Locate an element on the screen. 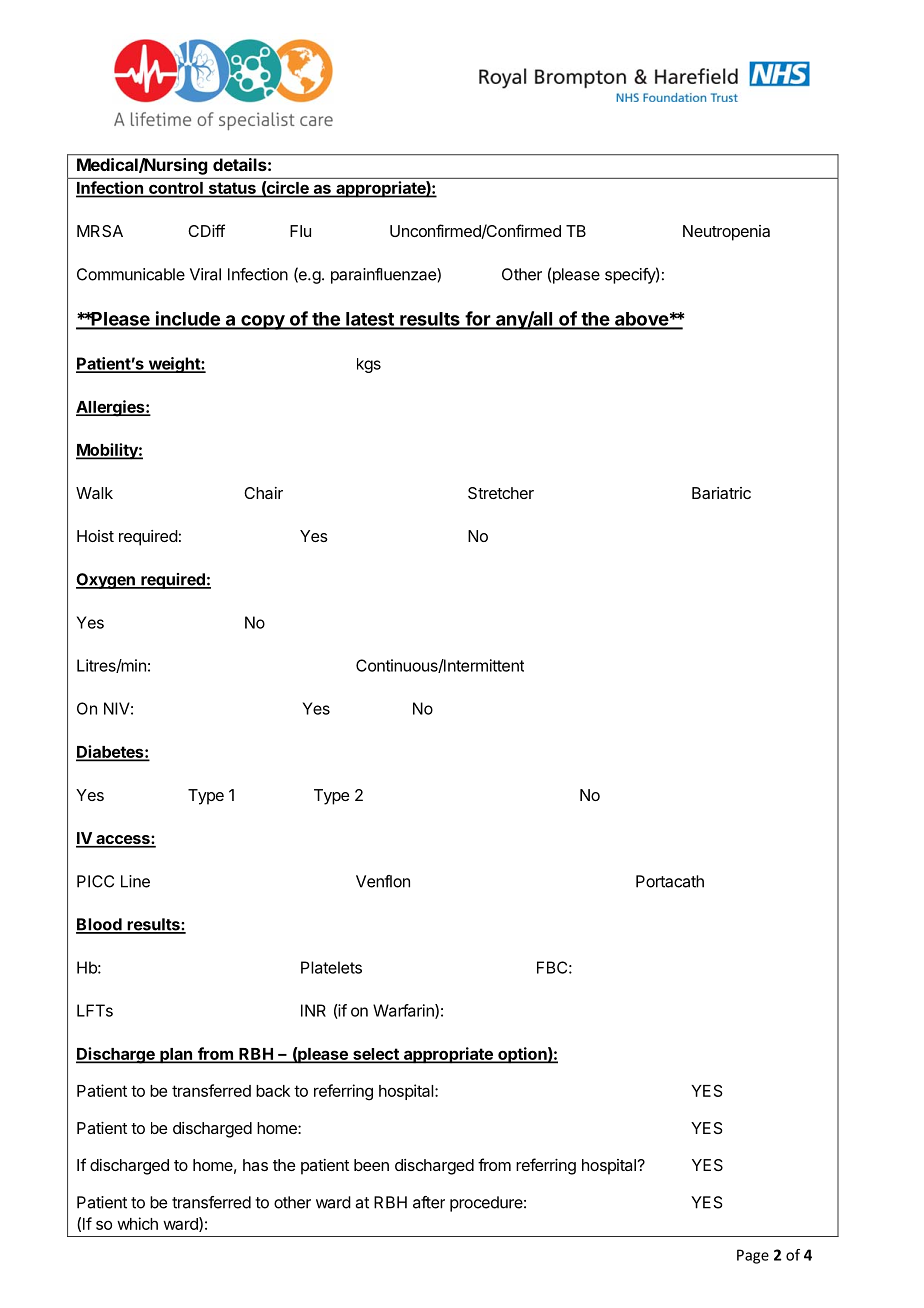 Image resolution: width=924 pixels, height=1308 pixels. control is located at coordinates (176, 189).
